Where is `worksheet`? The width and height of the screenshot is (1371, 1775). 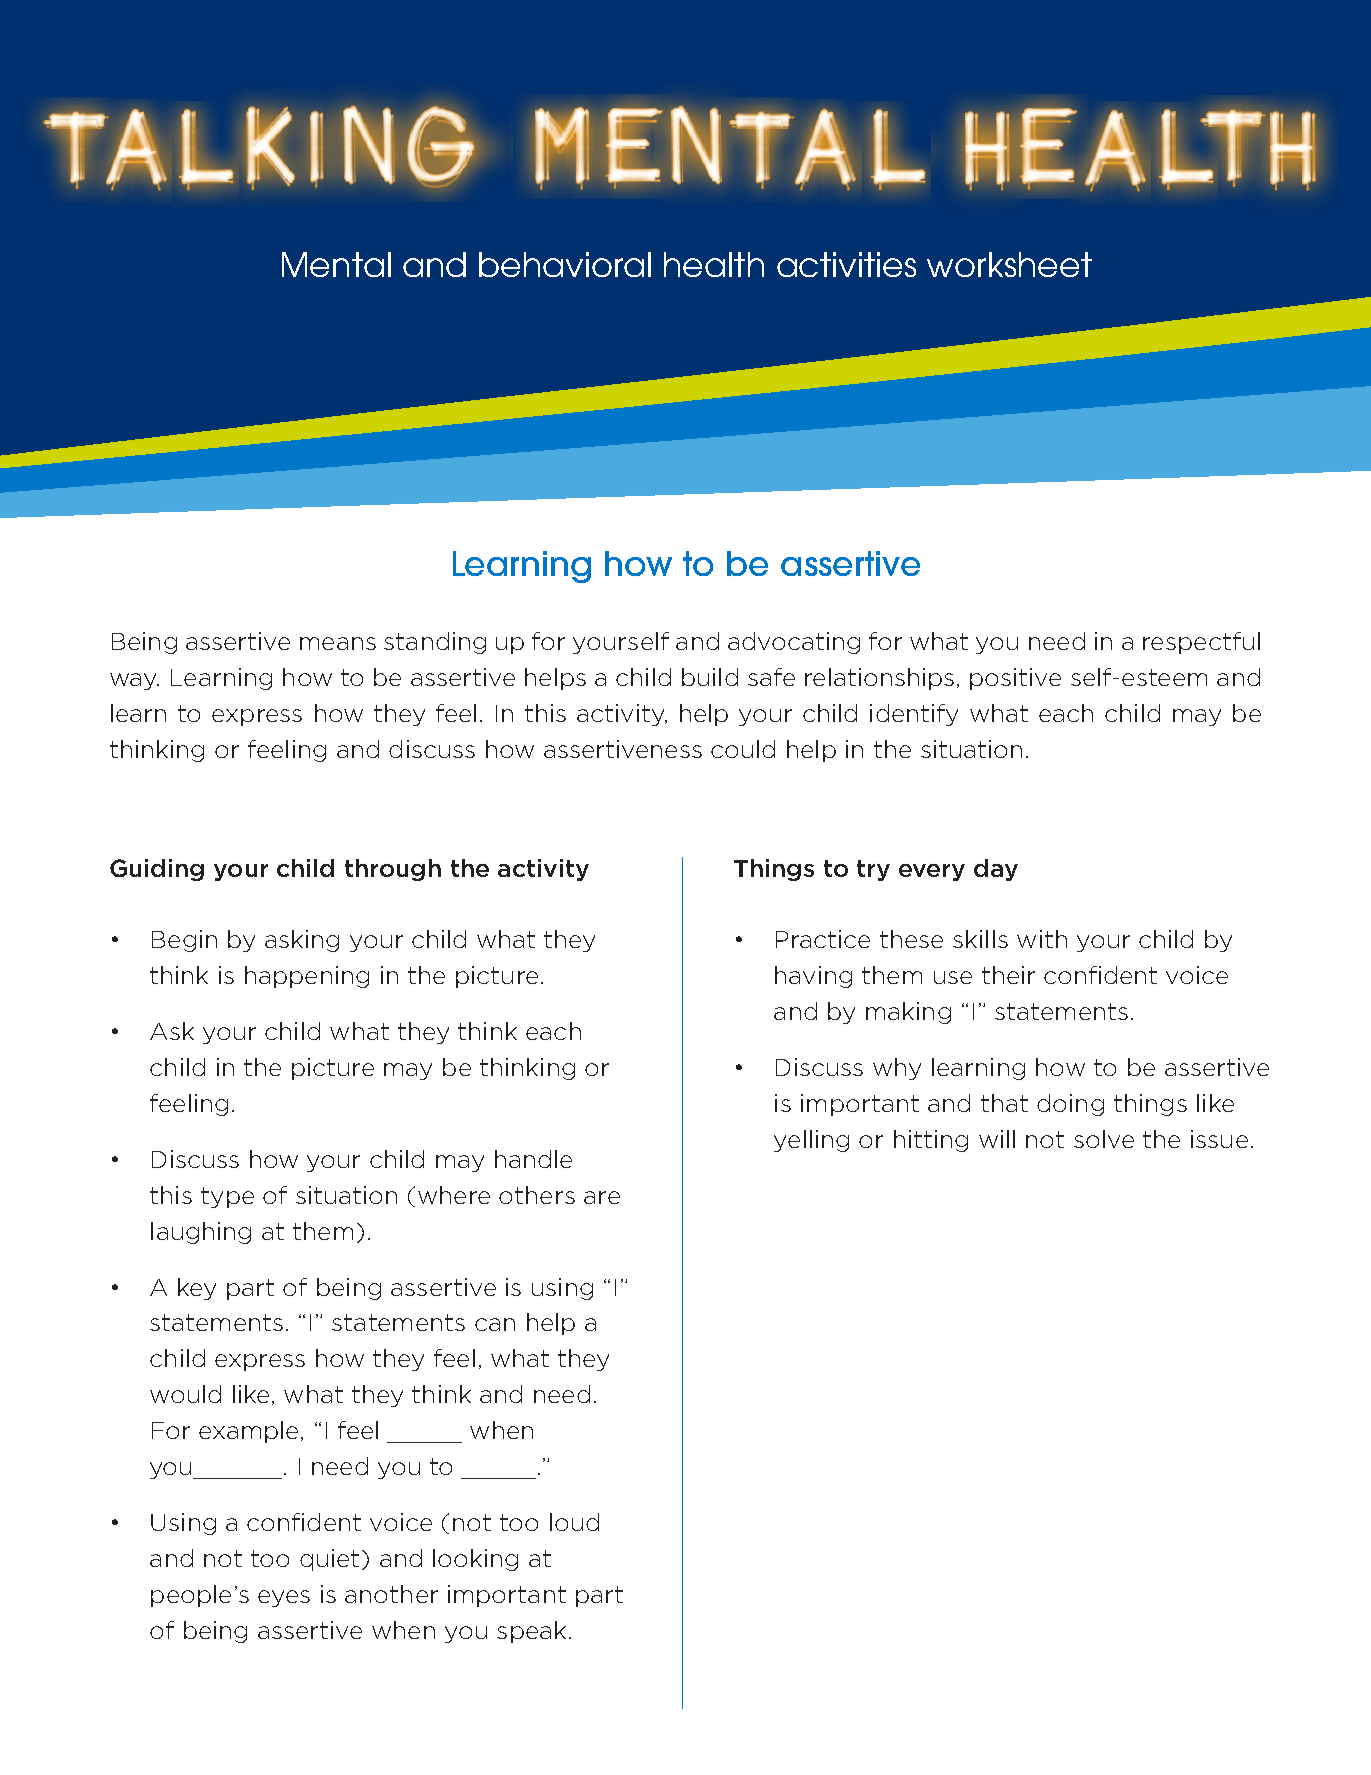
worksheet is located at coordinates (1009, 264).
